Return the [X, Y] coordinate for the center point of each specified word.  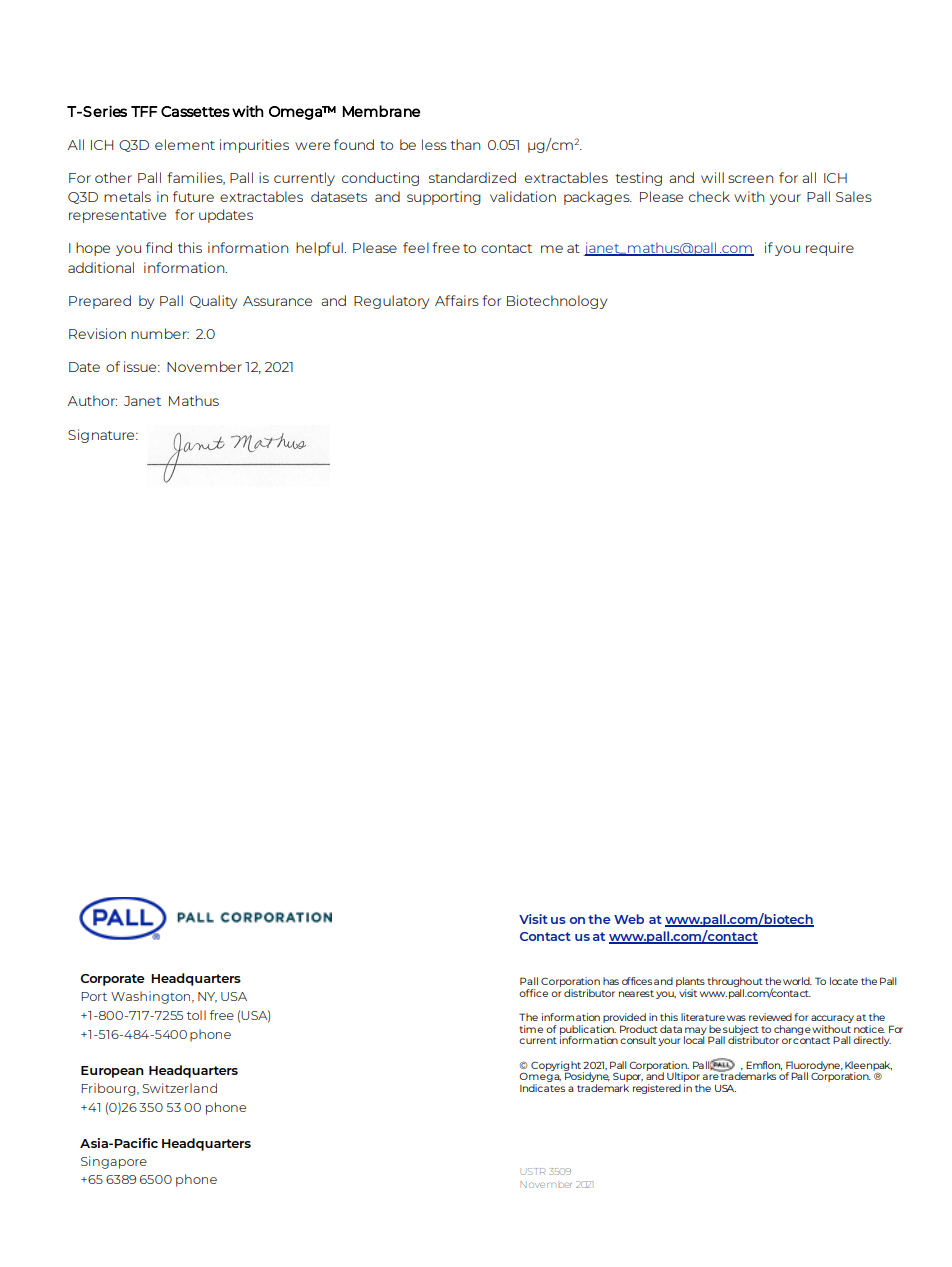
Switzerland [179, 1088]
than [465, 144]
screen [750, 179]
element [185, 144]
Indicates [542, 1088]
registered [657, 1089]
